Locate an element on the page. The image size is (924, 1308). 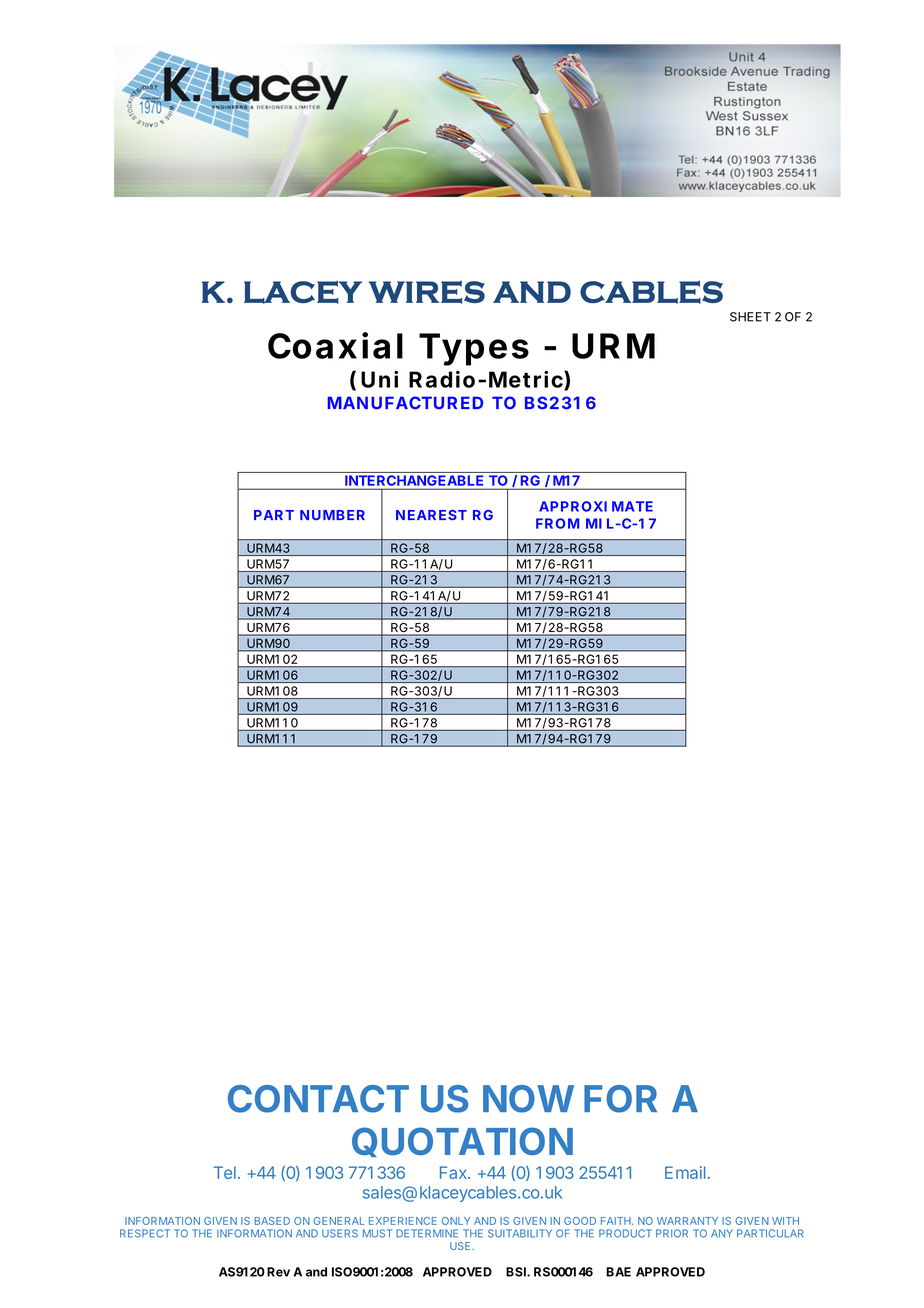
NOW is located at coordinates (528, 1099).
